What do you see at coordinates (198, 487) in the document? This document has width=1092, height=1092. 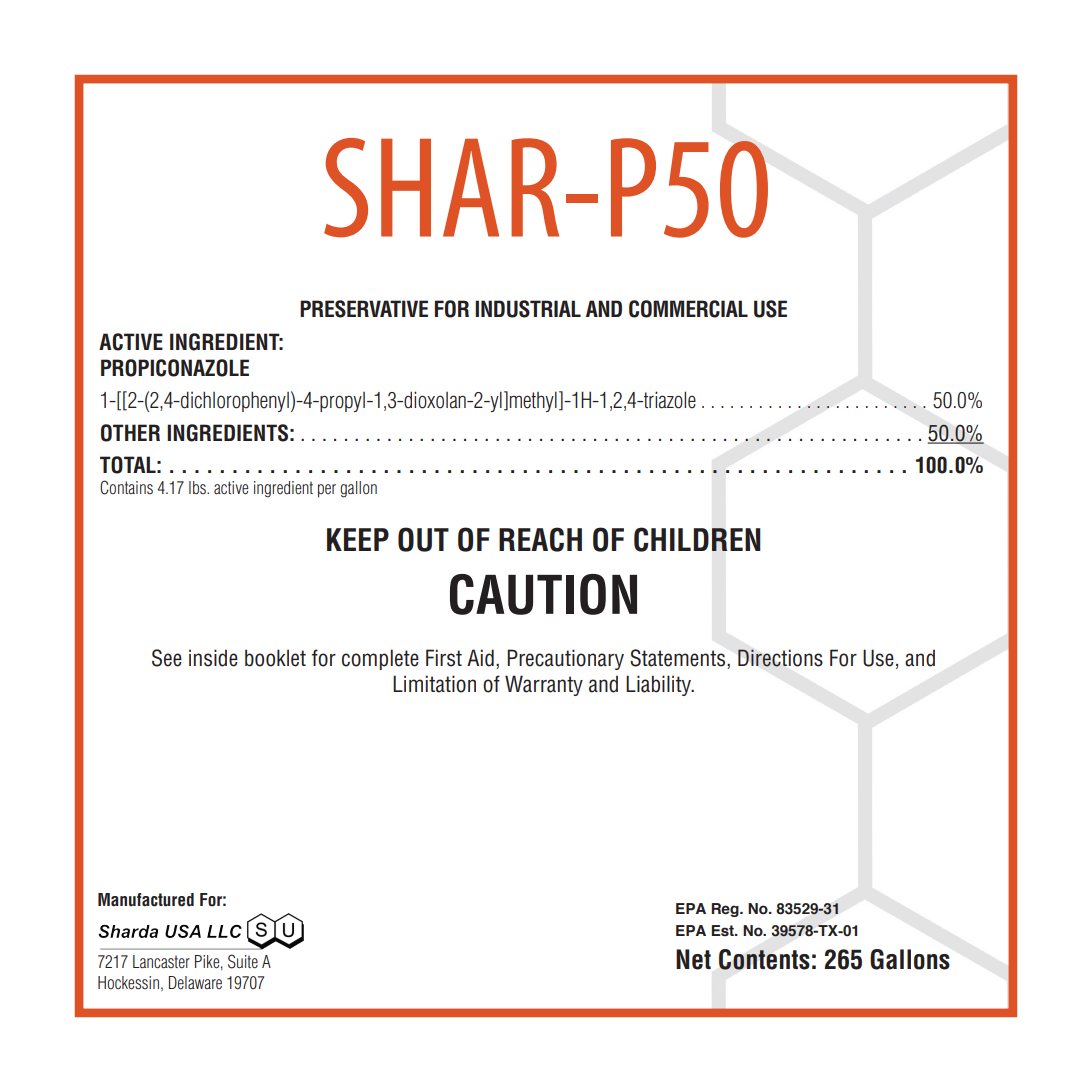 I see `lbs` at bounding box center [198, 487].
